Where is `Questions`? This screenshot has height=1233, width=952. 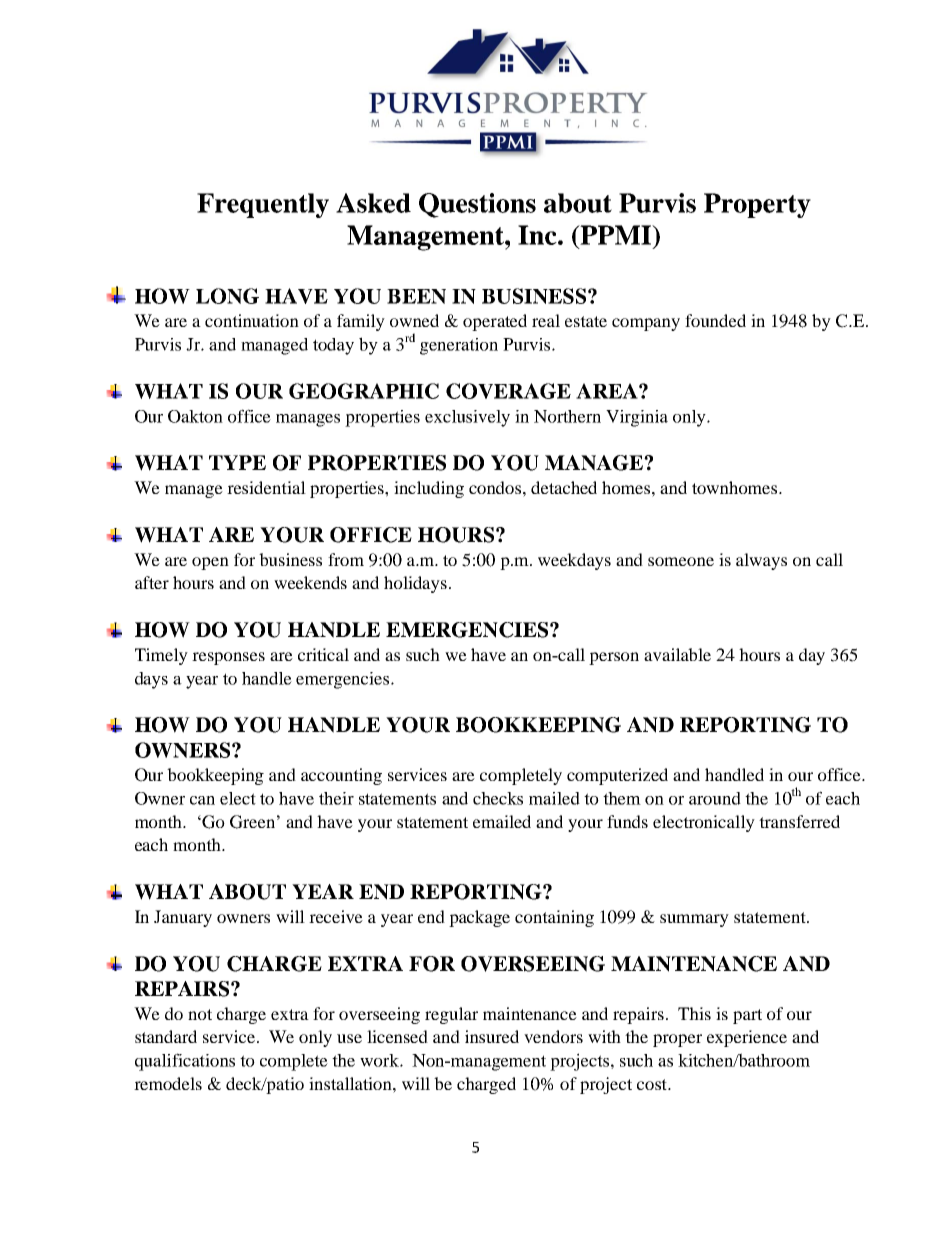
Questions is located at coordinates (477, 205).
